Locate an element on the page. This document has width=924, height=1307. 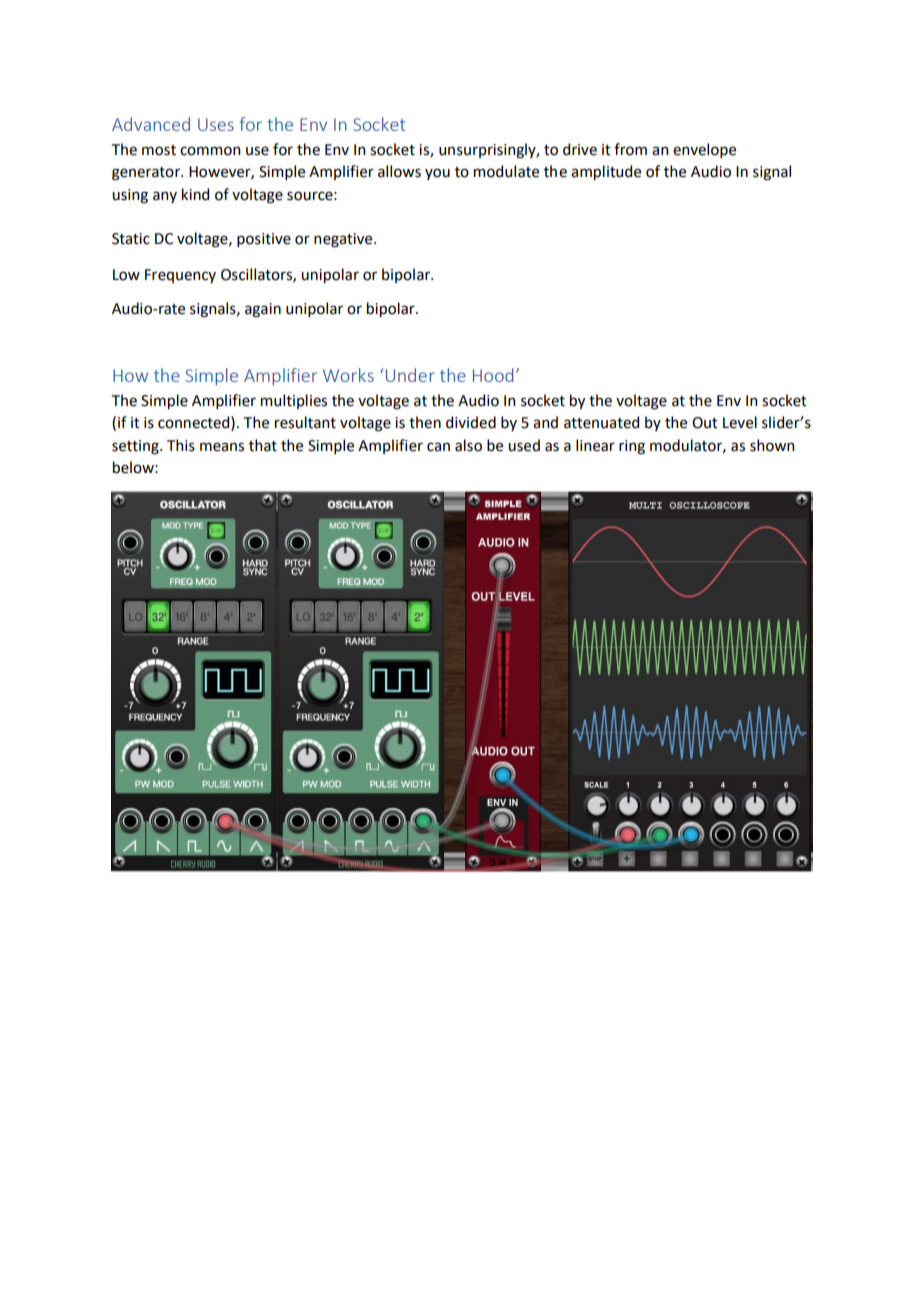
means is located at coordinates (222, 447).
